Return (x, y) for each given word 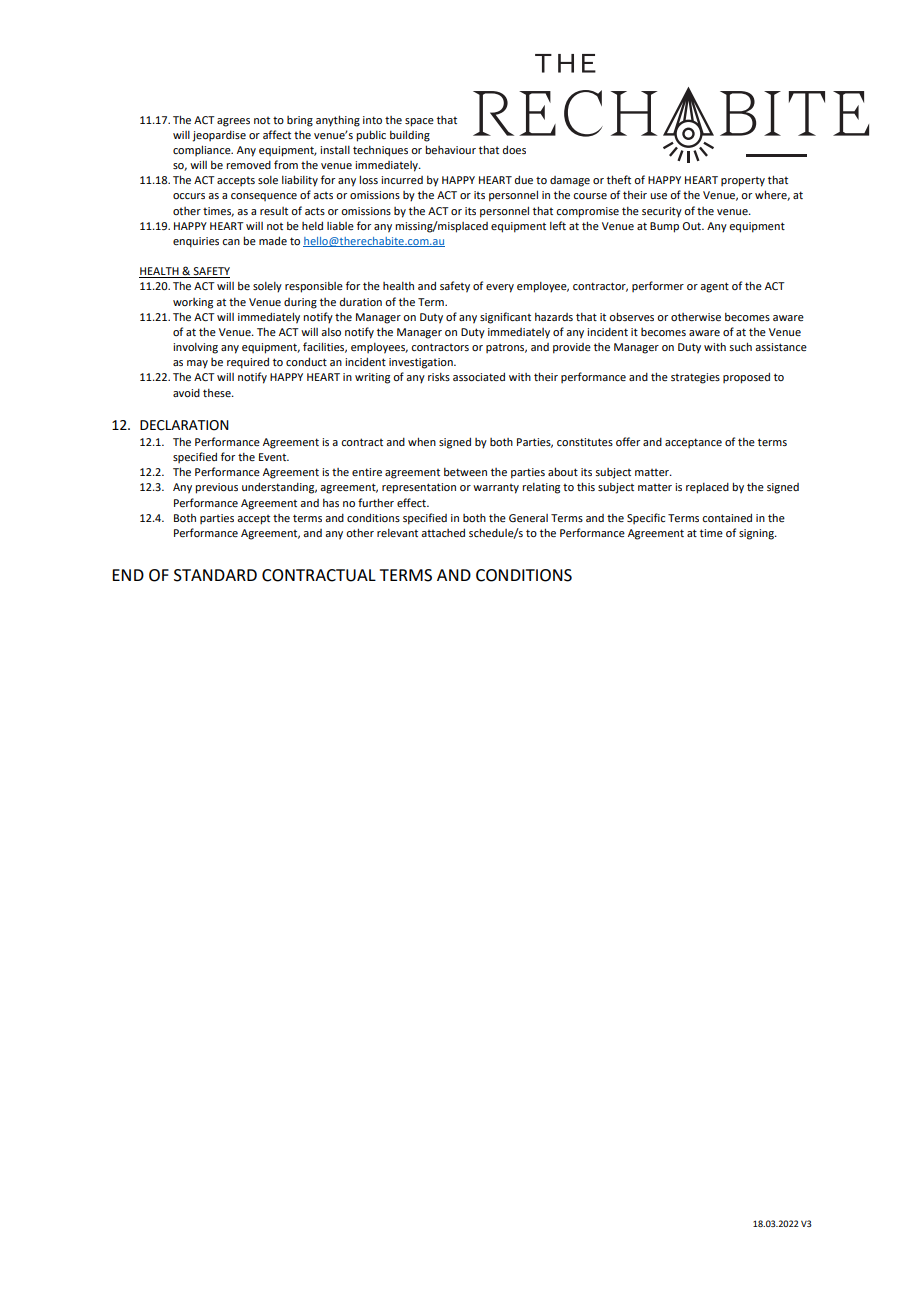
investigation (422, 363)
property (743, 182)
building (410, 136)
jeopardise (219, 136)
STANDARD (215, 575)
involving (195, 348)
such (740, 346)
